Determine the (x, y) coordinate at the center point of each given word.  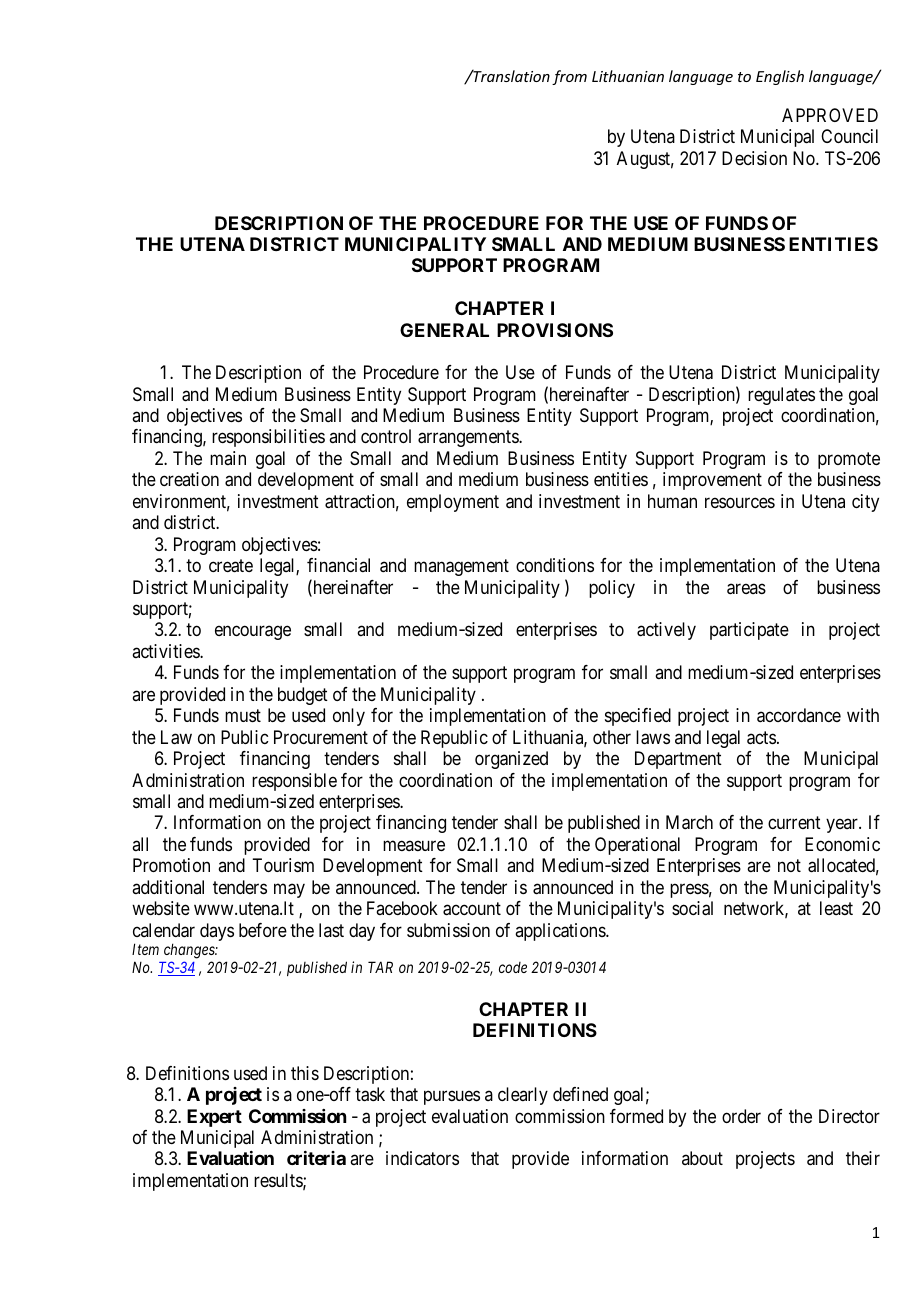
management (461, 567)
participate (749, 631)
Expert (214, 1118)
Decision (754, 158)
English (780, 77)
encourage (253, 633)
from (569, 77)
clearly (523, 1096)
